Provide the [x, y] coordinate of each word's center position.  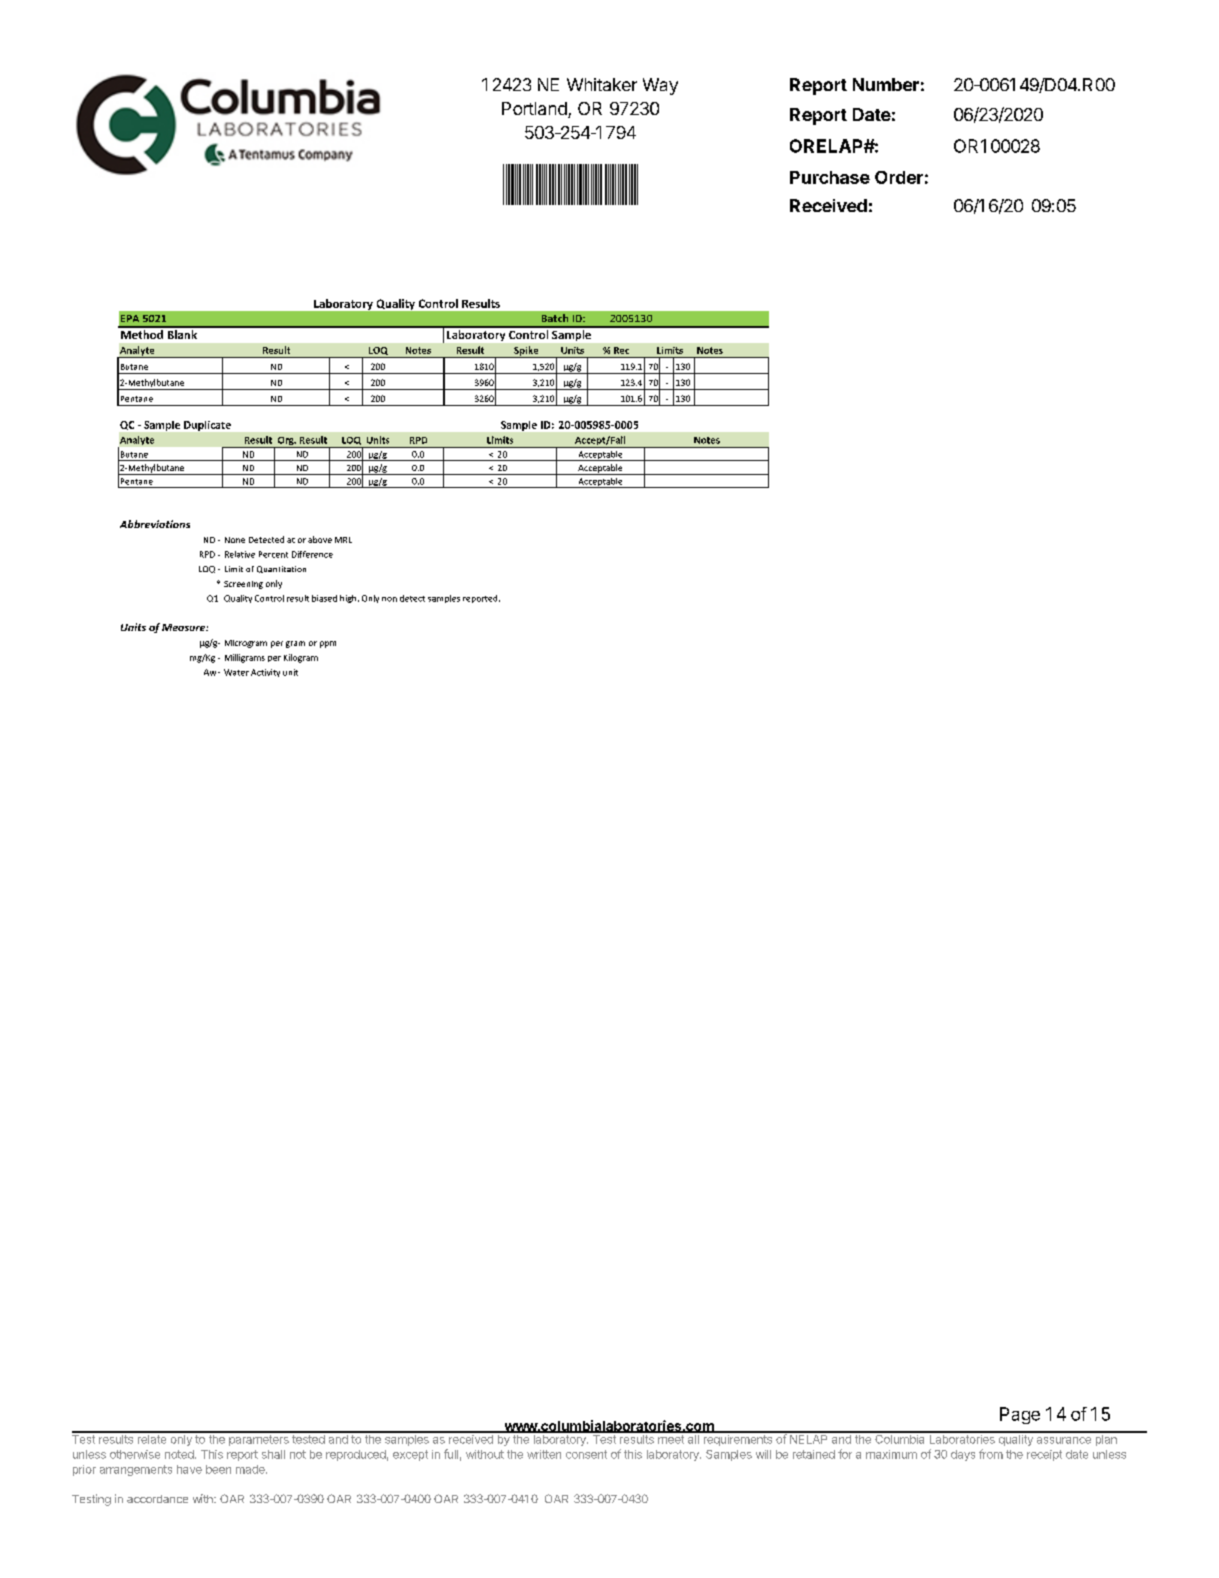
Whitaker [602, 84]
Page [1020, 1415]
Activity [265, 673]
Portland [535, 110]
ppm [328, 644]
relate [152, 1438]
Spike [526, 352]
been [218, 1469]
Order [899, 177]
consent [586, 1454]
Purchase [830, 177]
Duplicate [207, 426]
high [349, 599]
